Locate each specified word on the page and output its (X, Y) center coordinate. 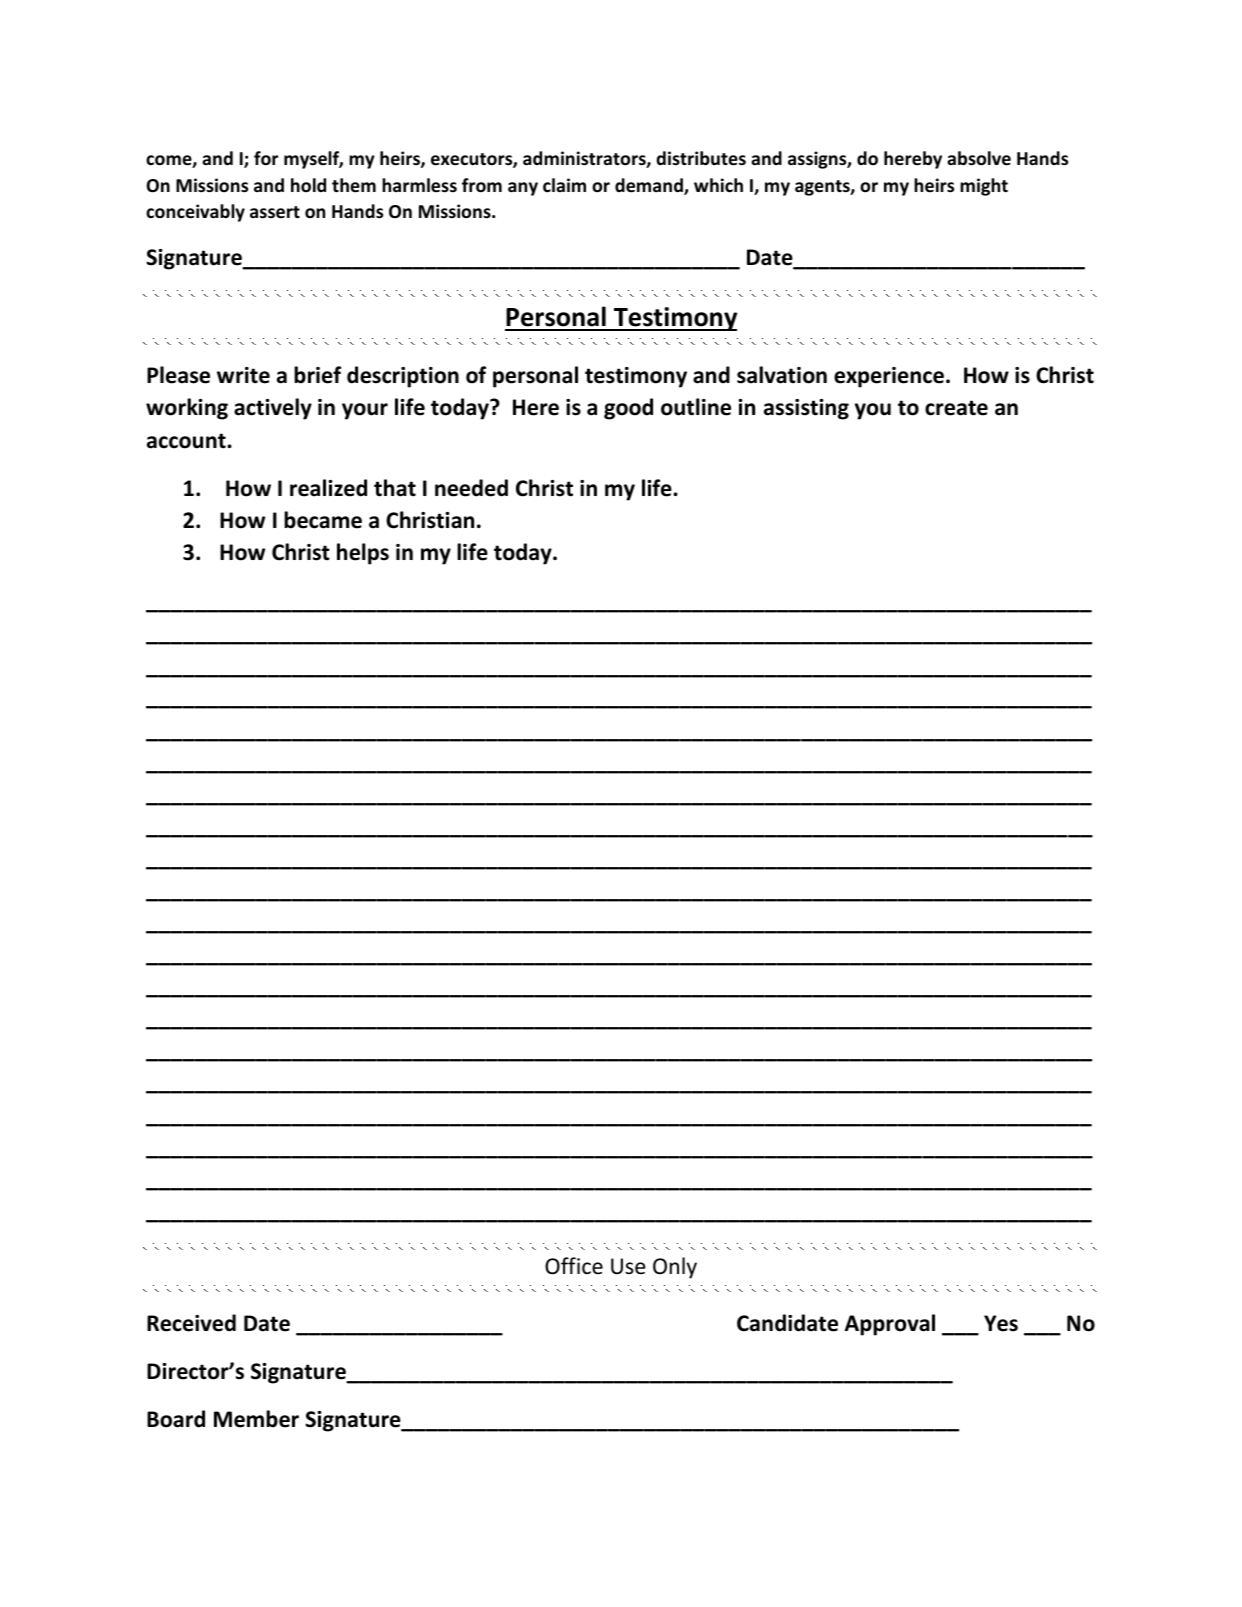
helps (363, 554)
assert (275, 212)
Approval (890, 1325)
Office (574, 1266)
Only (675, 1268)
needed (471, 488)
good (628, 409)
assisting (806, 409)
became (323, 520)
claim (564, 185)
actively (273, 409)
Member (256, 1419)
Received (191, 1323)
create (956, 408)
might (984, 187)
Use (628, 1266)
